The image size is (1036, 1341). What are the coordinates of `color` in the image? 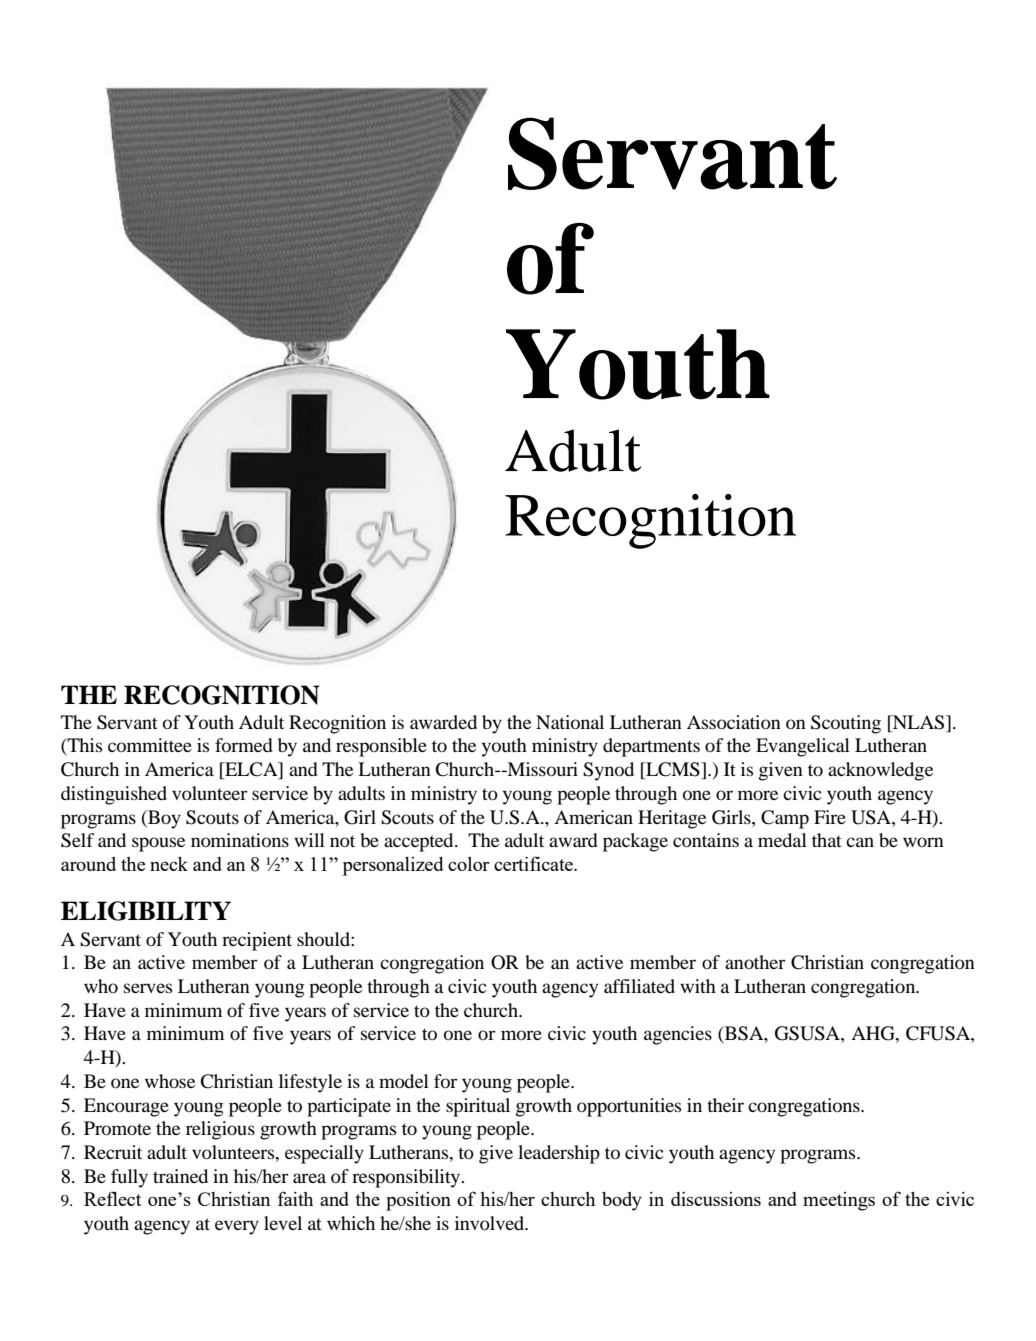 It's located at (469, 864).
